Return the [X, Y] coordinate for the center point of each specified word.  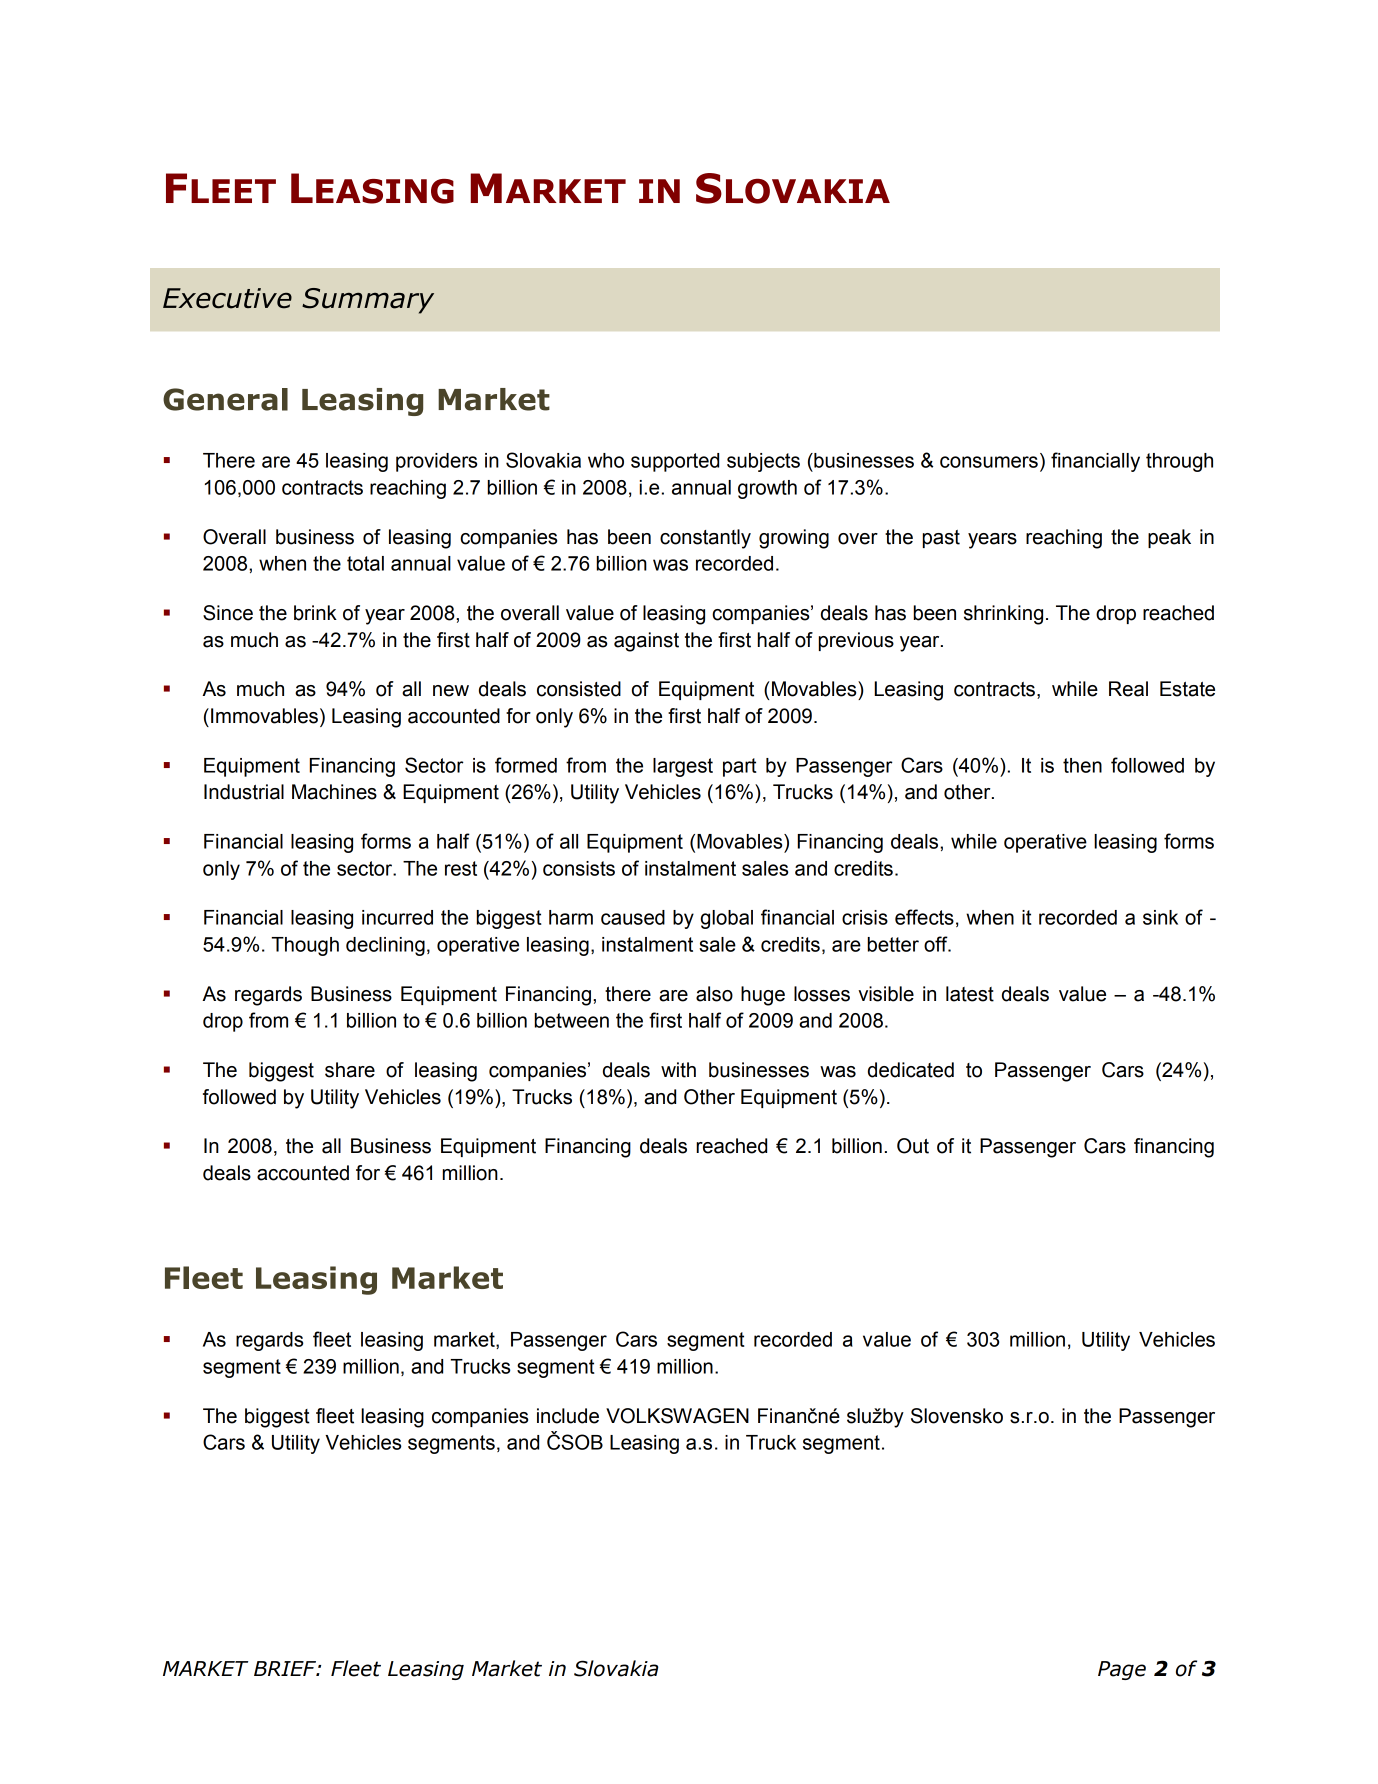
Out [913, 1146]
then [1082, 765]
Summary [368, 301]
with [678, 1070]
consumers [989, 462]
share [350, 1070]
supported [675, 462]
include [568, 1416]
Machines [334, 792]
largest [683, 767]
